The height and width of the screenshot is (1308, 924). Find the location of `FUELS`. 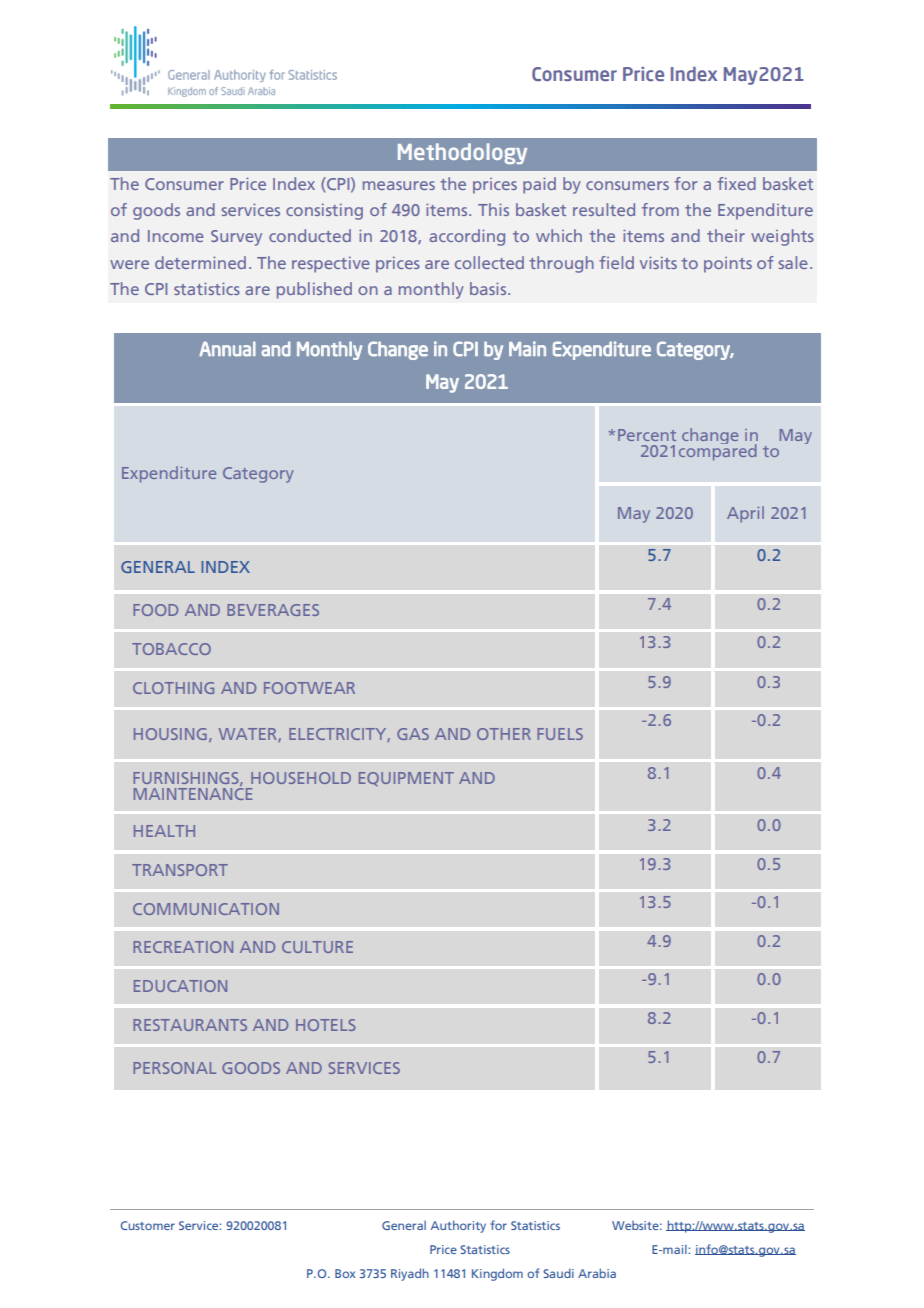

FUELS is located at coordinates (560, 734).
